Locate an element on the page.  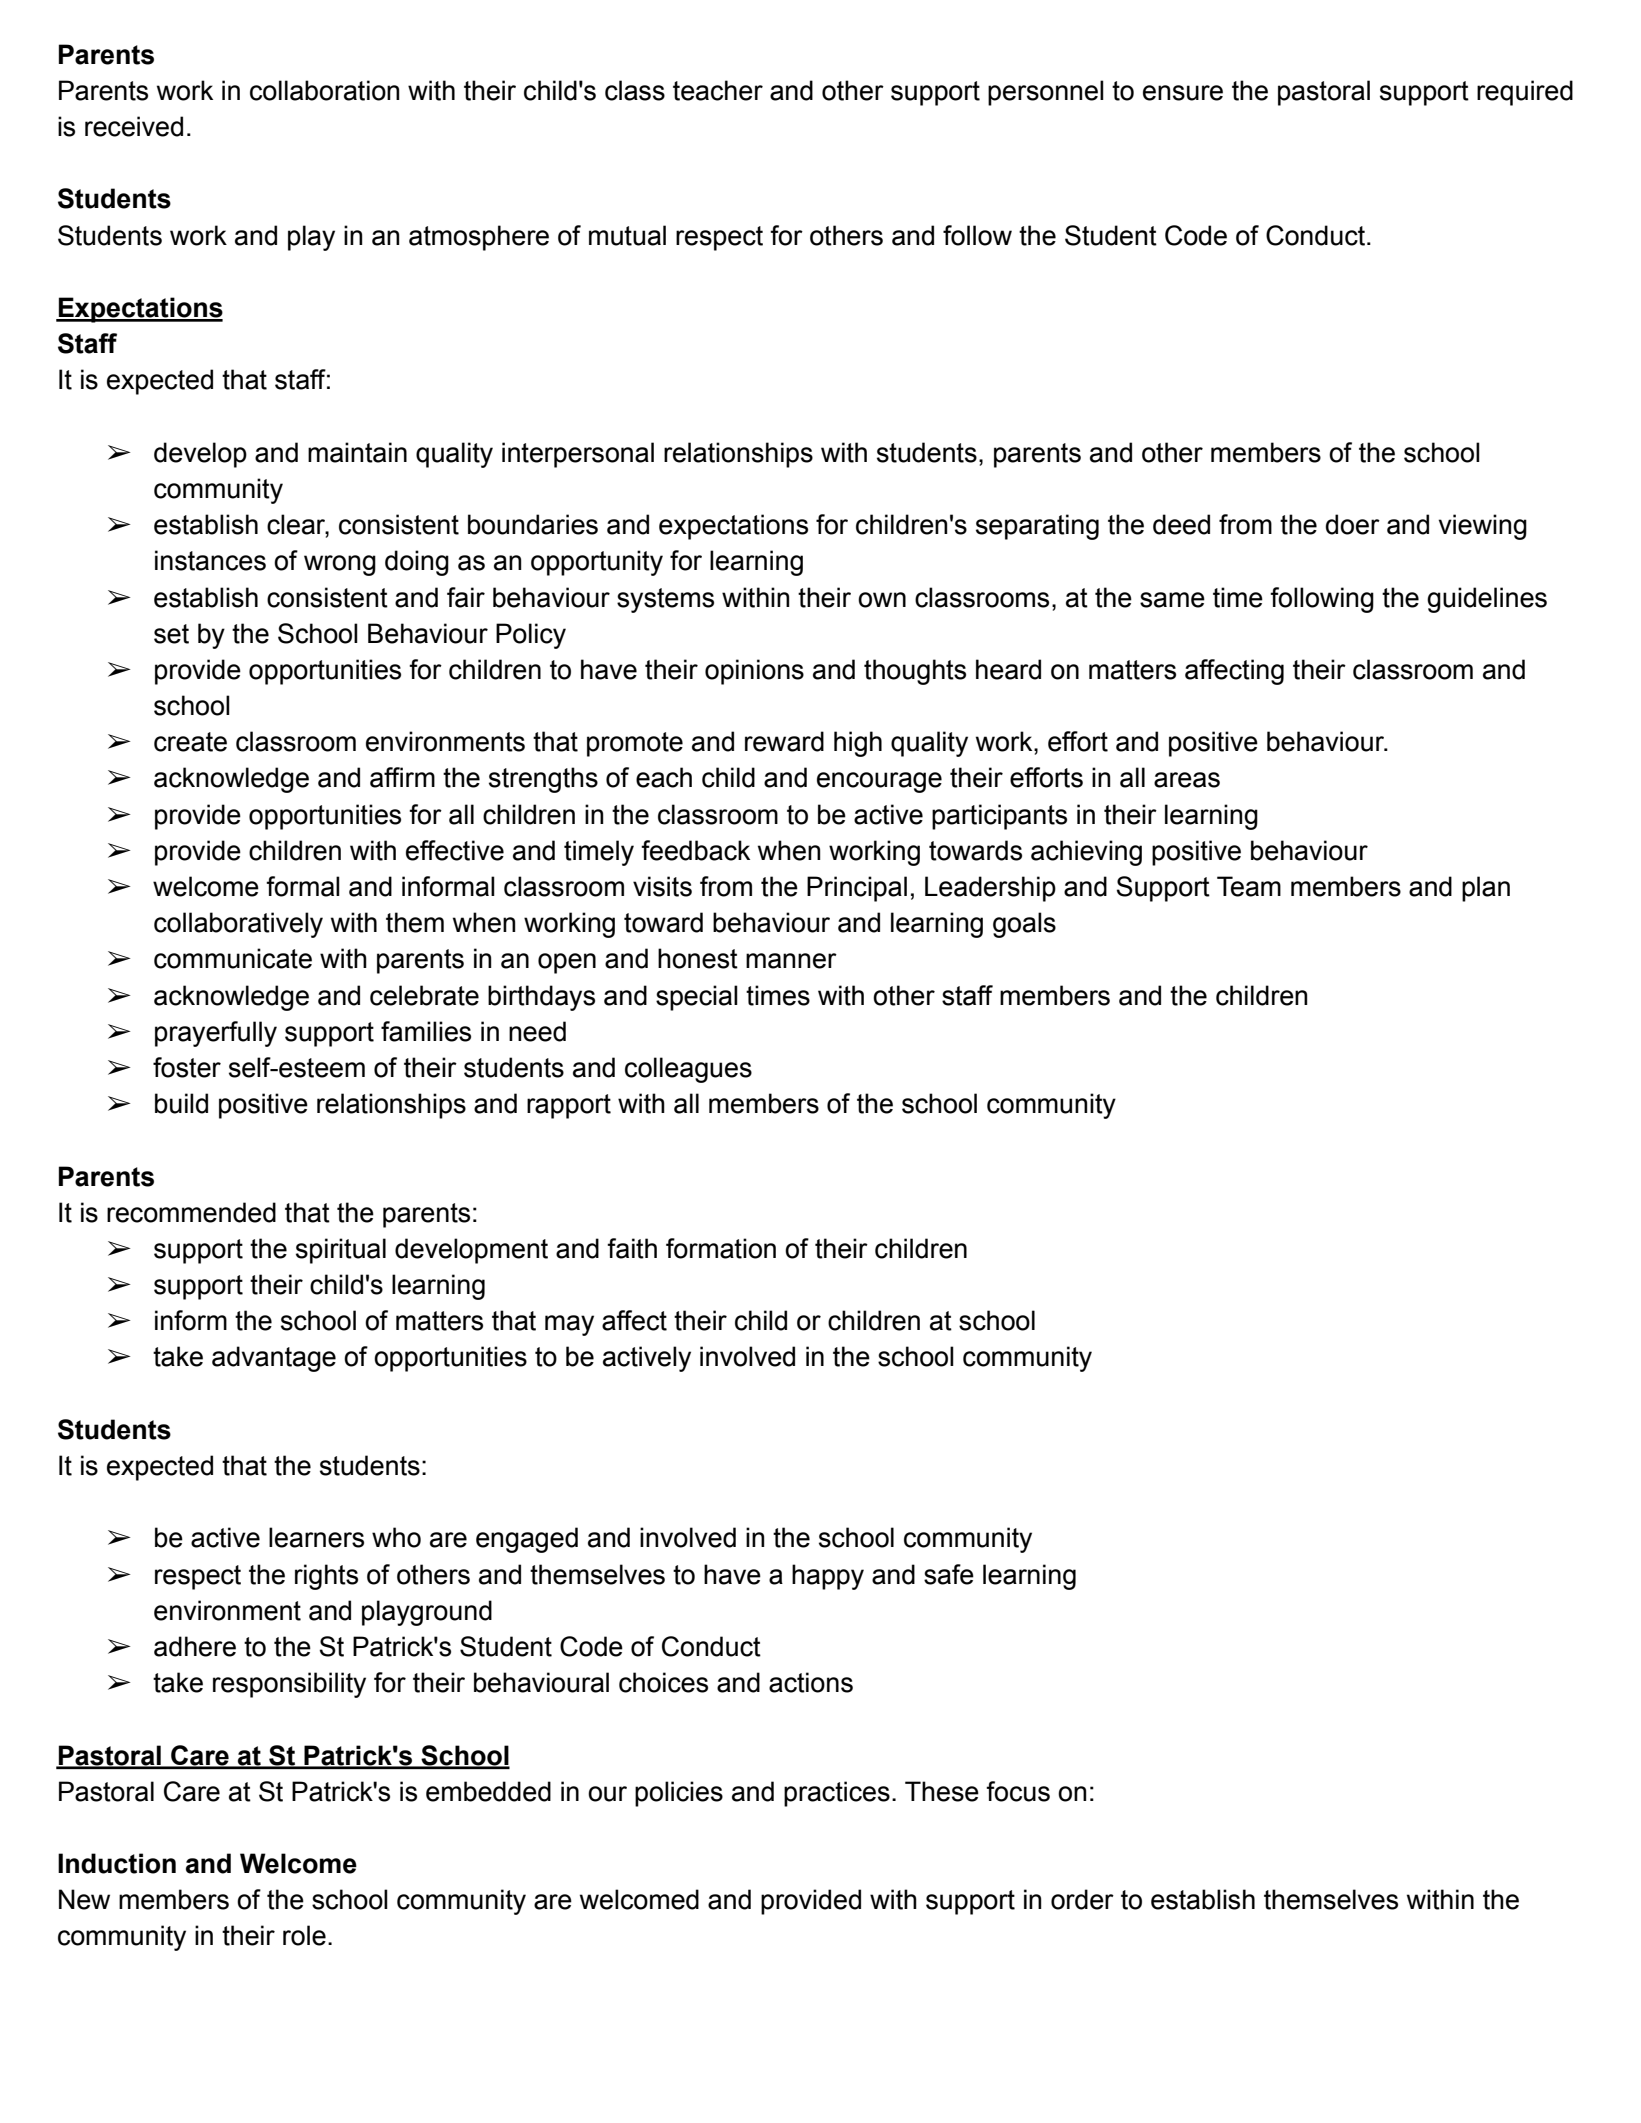
mutual is located at coordinates (627, 235).
